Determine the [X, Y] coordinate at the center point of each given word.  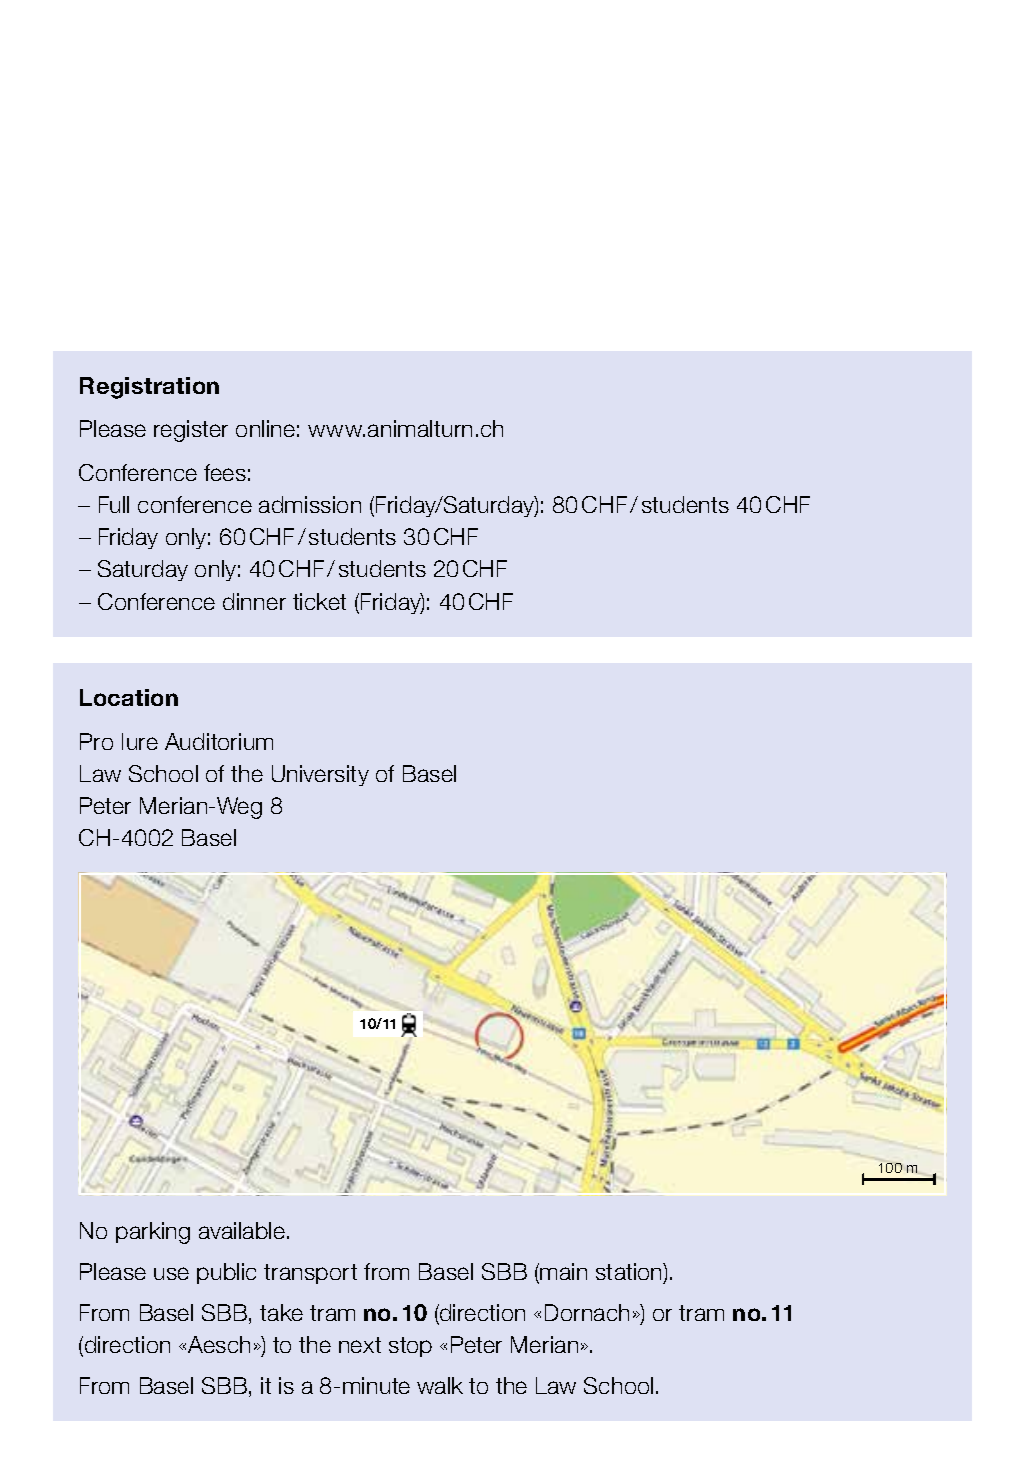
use [171, 1273]
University [320, 775]
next [360, 1345]
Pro [96, 741]
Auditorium [219, 741]
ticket [319, 601]
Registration [149, 388]
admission [310, 504]
